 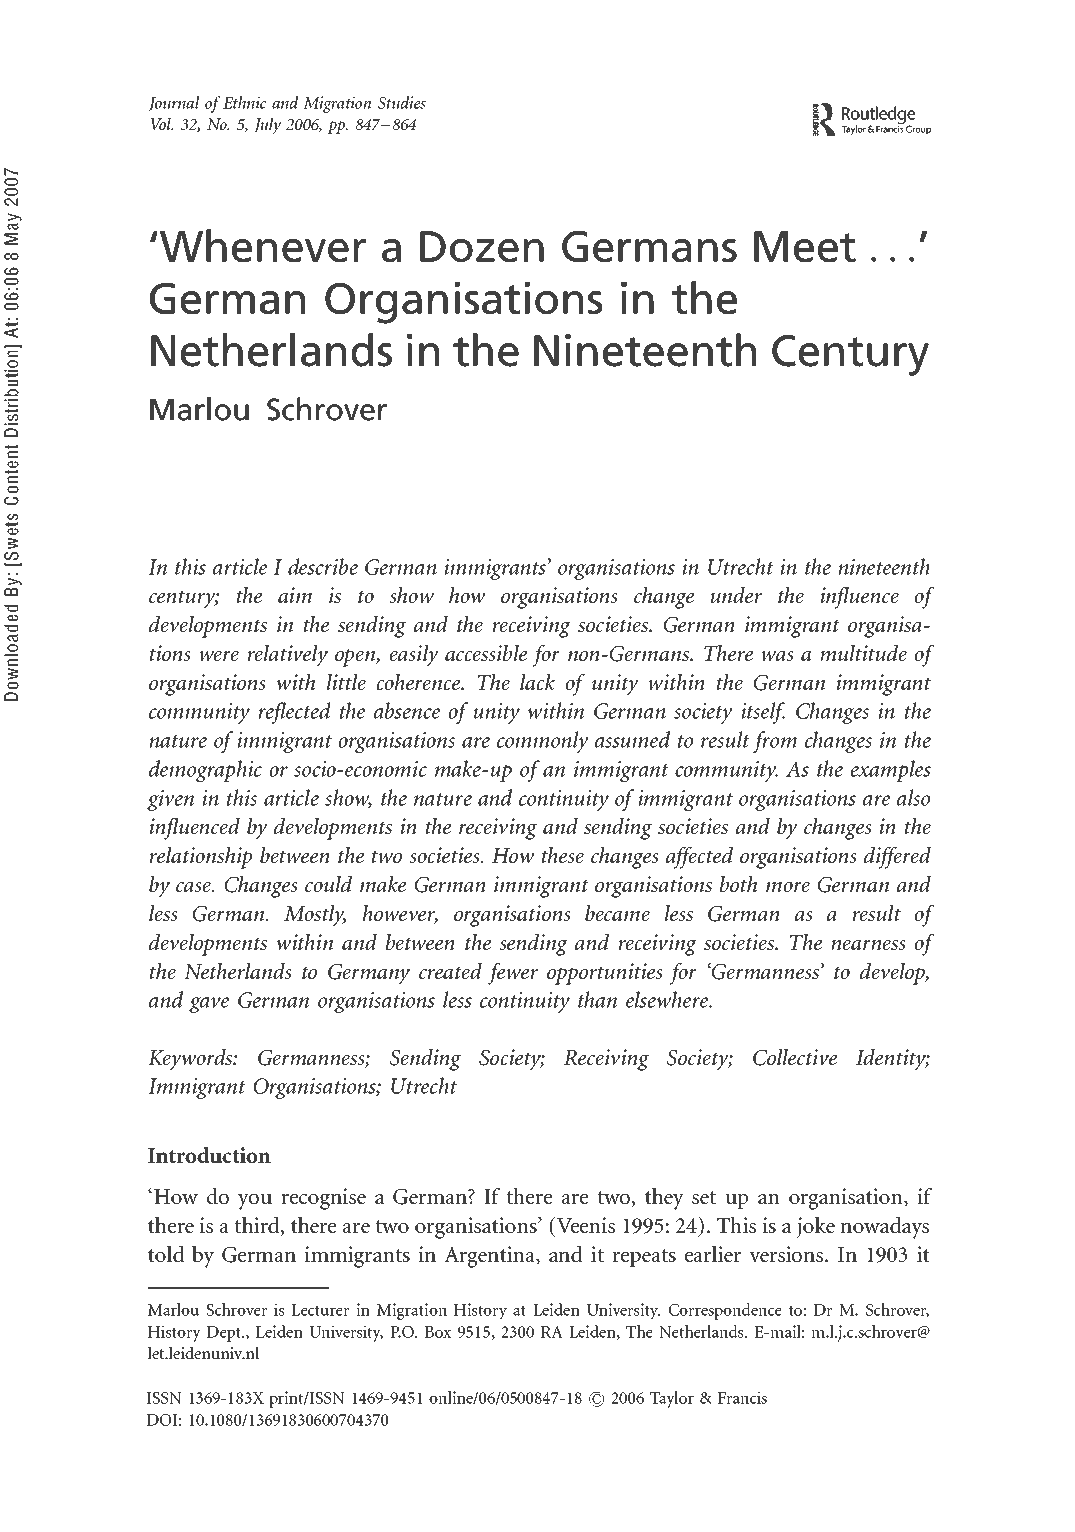 I want to click on commonly, so click(x=542, y=742).
